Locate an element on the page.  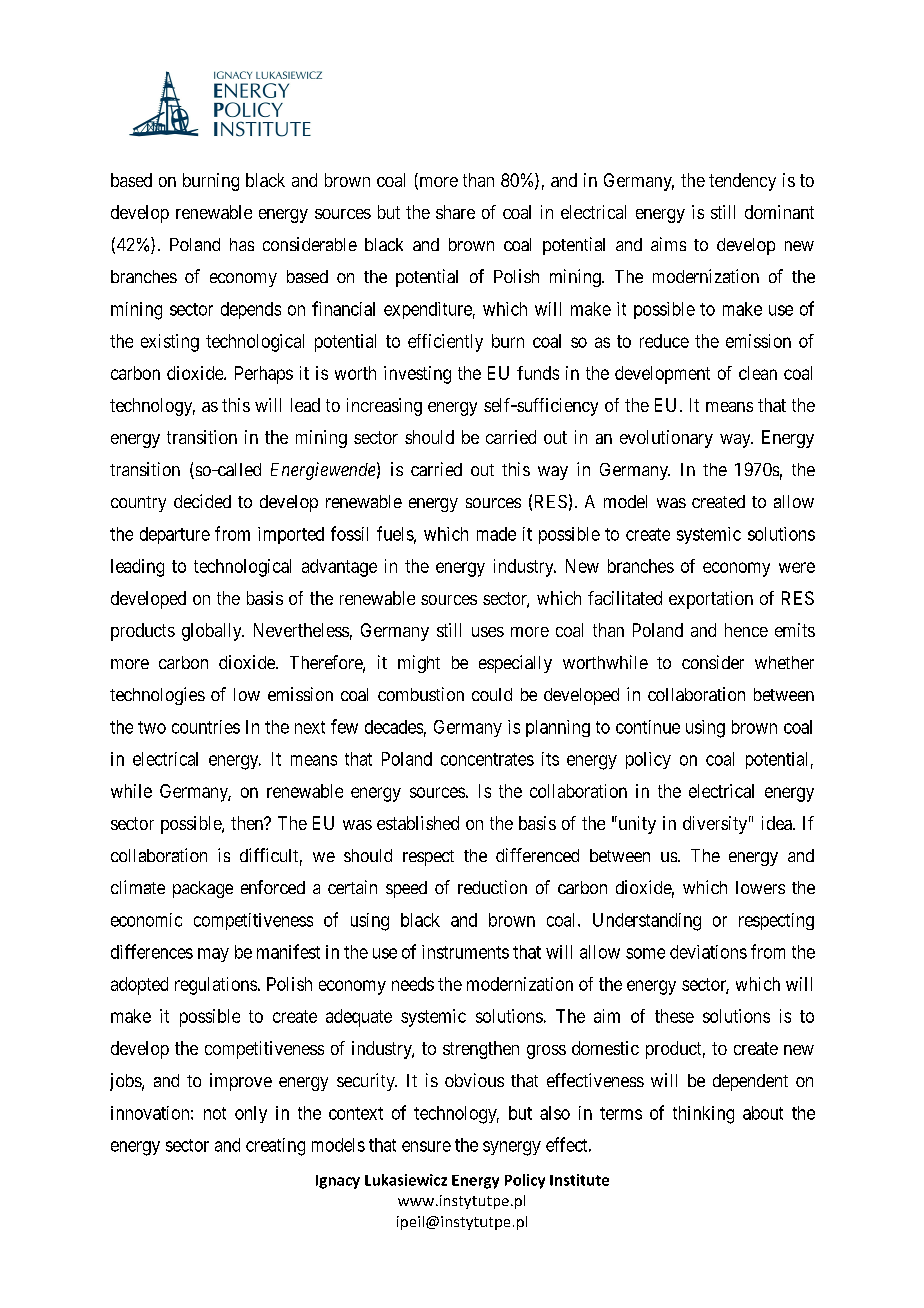
could is located at coordinates (492, 694).
